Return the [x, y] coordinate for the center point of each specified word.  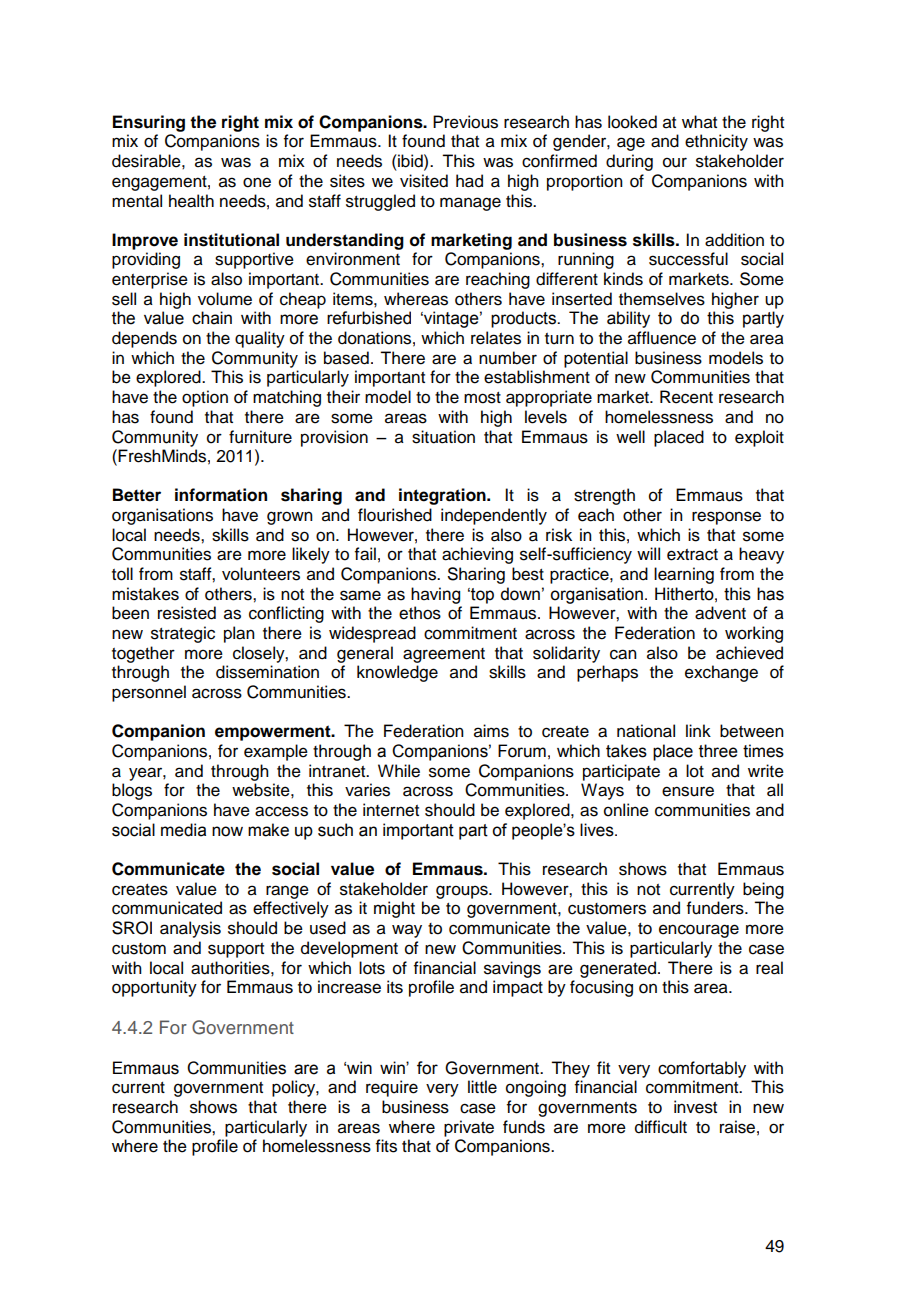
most [482, 398]
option [205, 398]
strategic [183, 634]
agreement [444, 655]
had [469, 181]
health [191, 201]
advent [720, 613]
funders [716, 908]
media [183, 830]
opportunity [154, 988]
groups [463, 892]
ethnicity [716, 142]
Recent [686, 397]
